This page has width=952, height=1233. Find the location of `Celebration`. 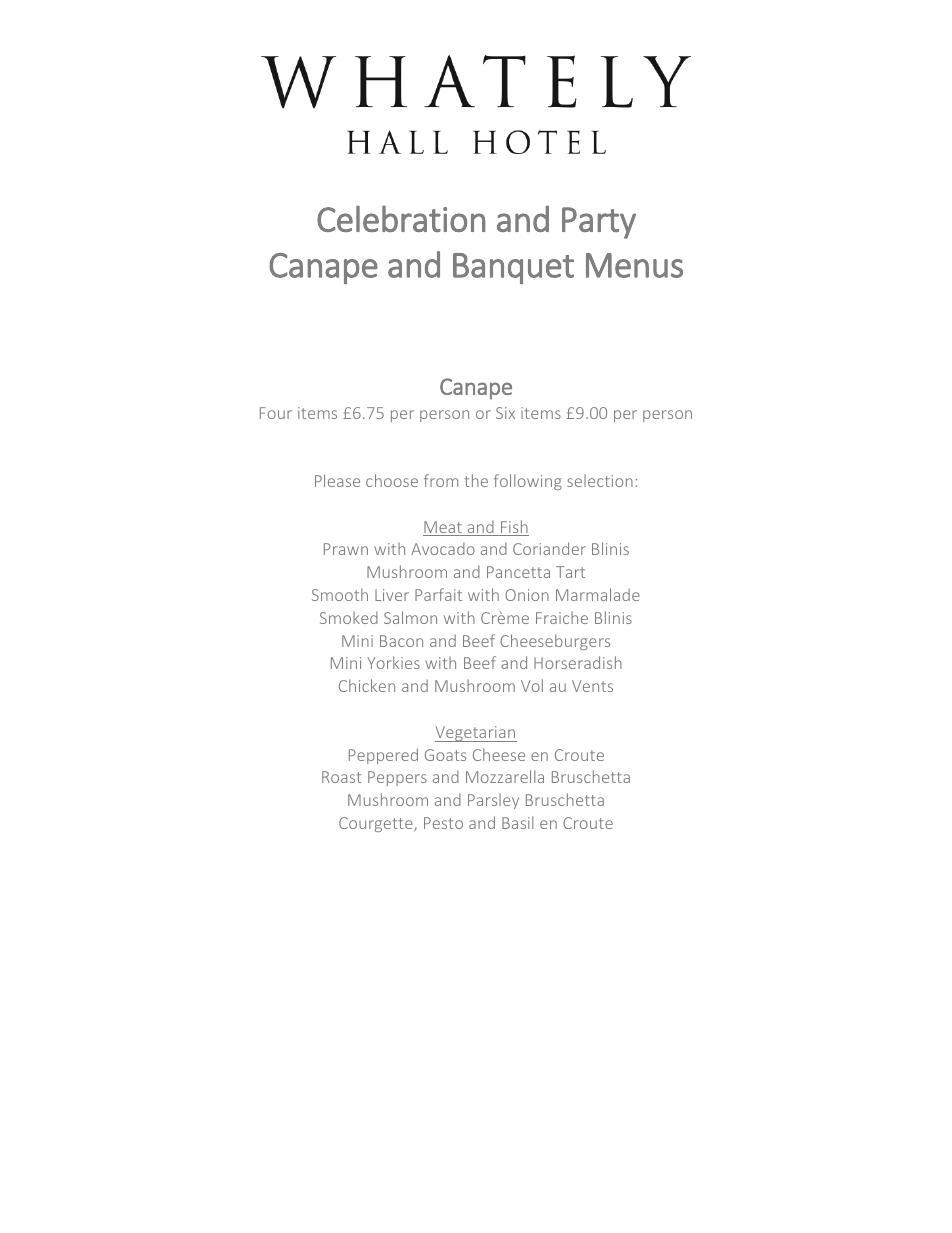

Celebration is located at coordinates (401, 219).
